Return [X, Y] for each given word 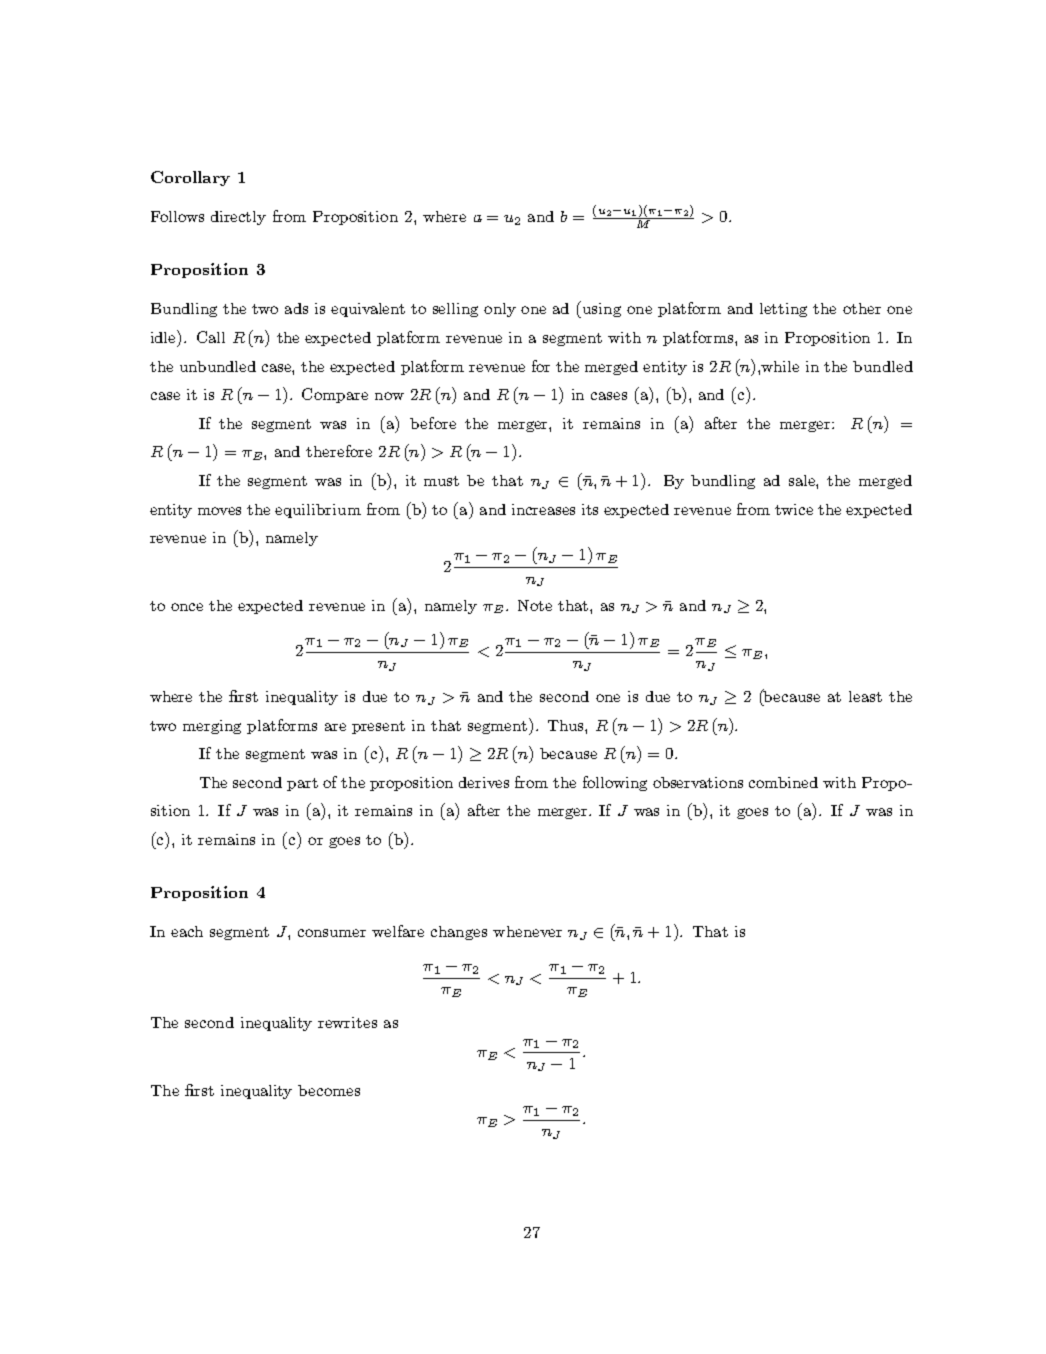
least [865, 696]
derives [484, 782]
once [187, 607]
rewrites [347, 1022]
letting [783, 310]
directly [238, 218]
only [500, 310]
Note [535, 605]
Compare [335, 395]
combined [783, 782]
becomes [329, 1090]
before [433, 423]
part [302, 784]
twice [794, 509]
